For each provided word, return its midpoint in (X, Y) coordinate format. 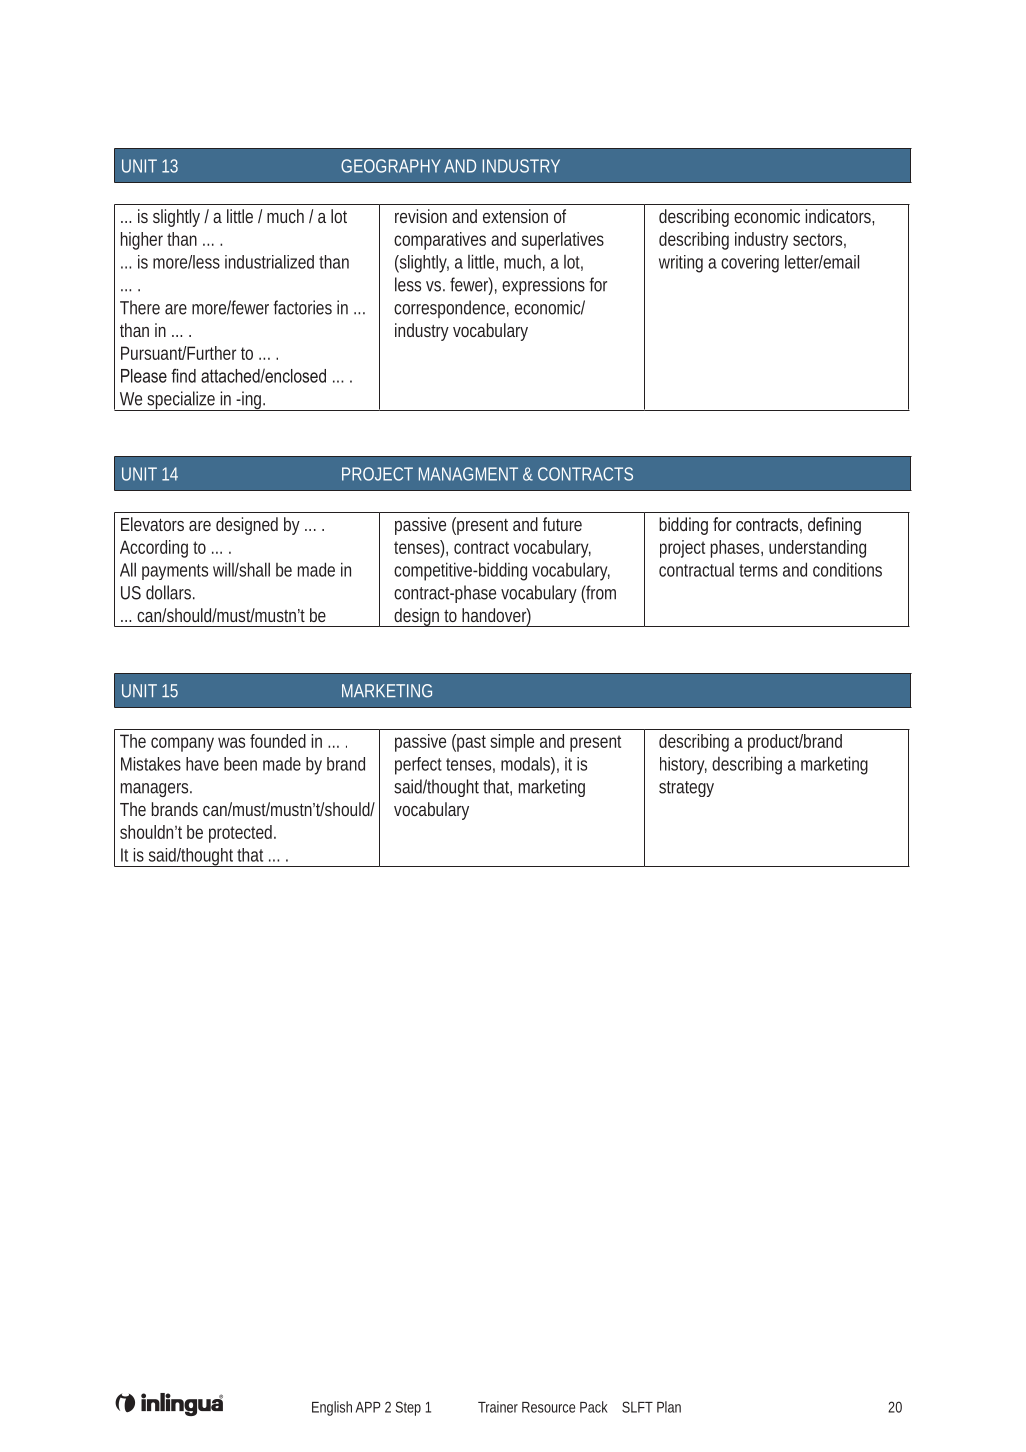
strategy (686, 789)
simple (512, 743)
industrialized (269, 262)
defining (834, 526)
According (154, 549)
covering (750, 264)
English (332, 1408)
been (240, 764)
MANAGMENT (468, 474)
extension (515, 216)
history (683, 766)
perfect (418, 766)
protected (242, 834)
